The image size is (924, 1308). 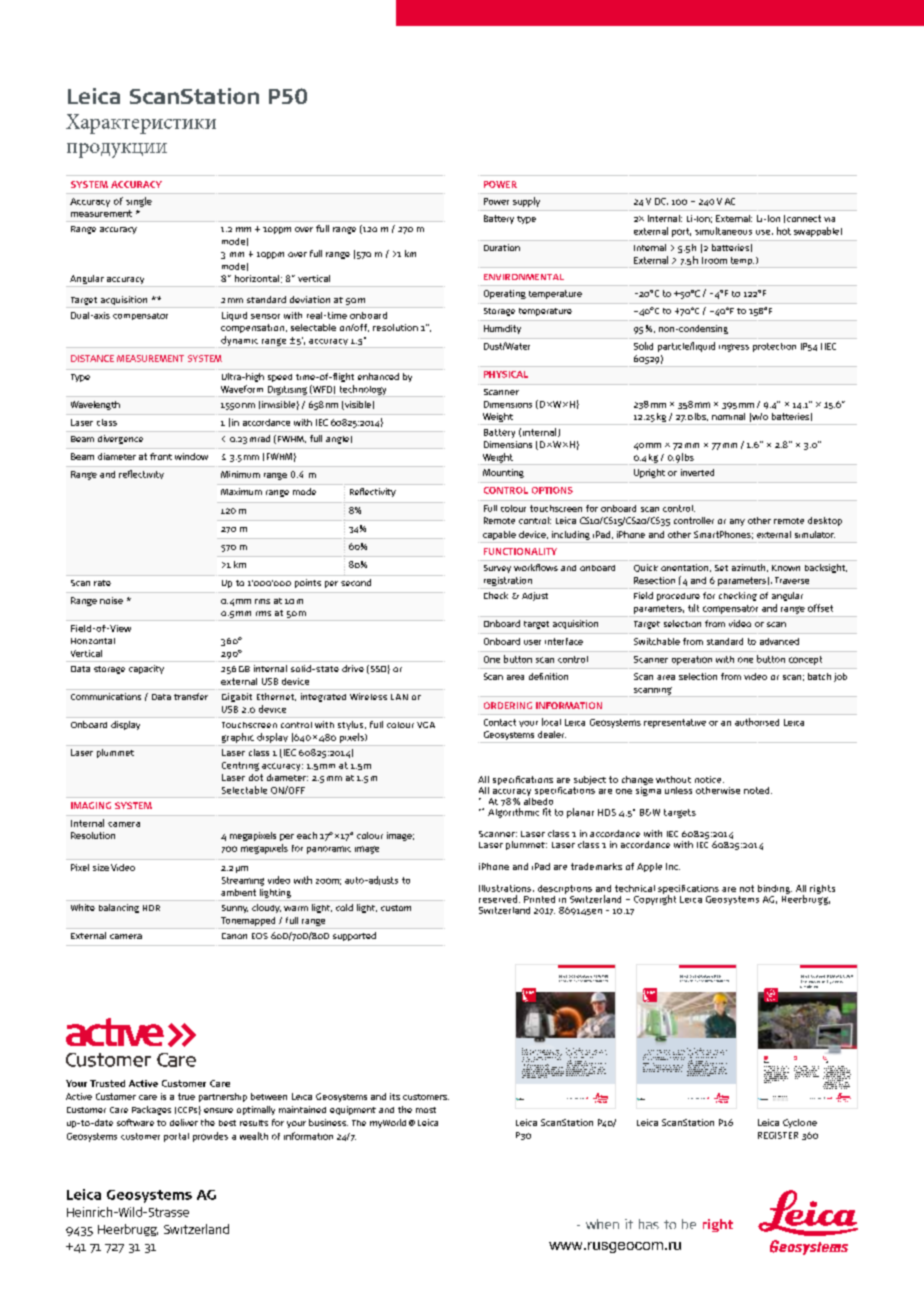 I want to click on capacity, so click(x=146, y=669).
